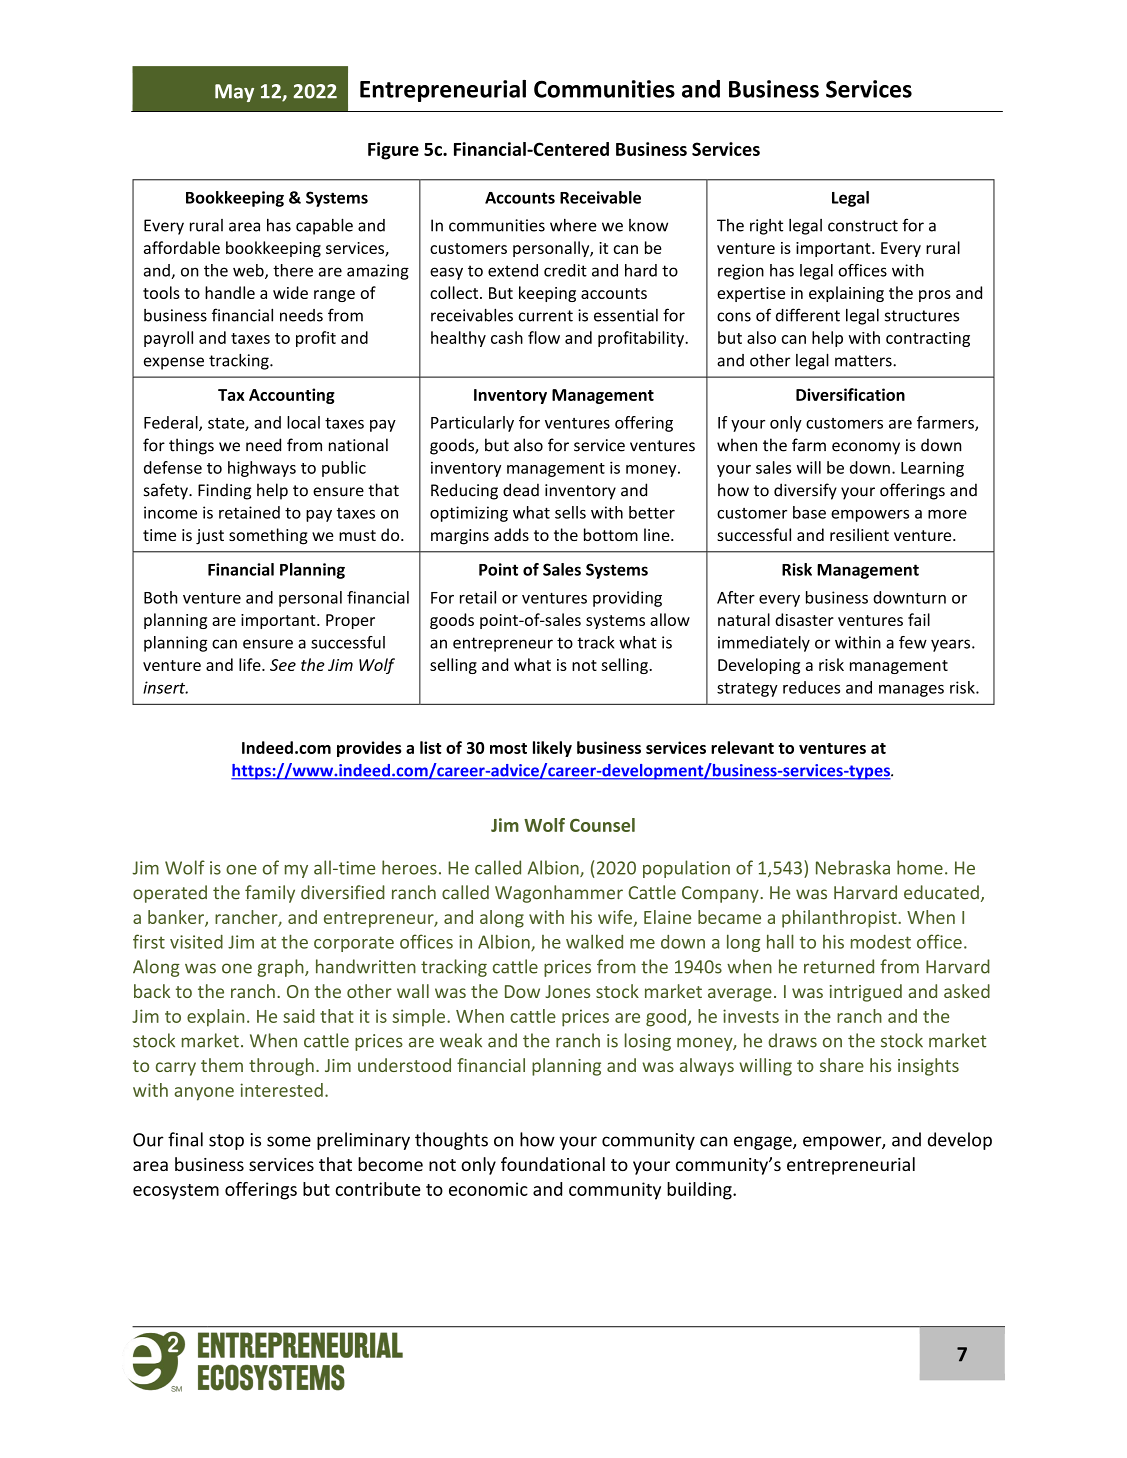 This screenshot has width=1127, height=1458. What do you see at coordinates (866, 448) in the screenshot?
I see `economy` at bounding box center [866, 448].
